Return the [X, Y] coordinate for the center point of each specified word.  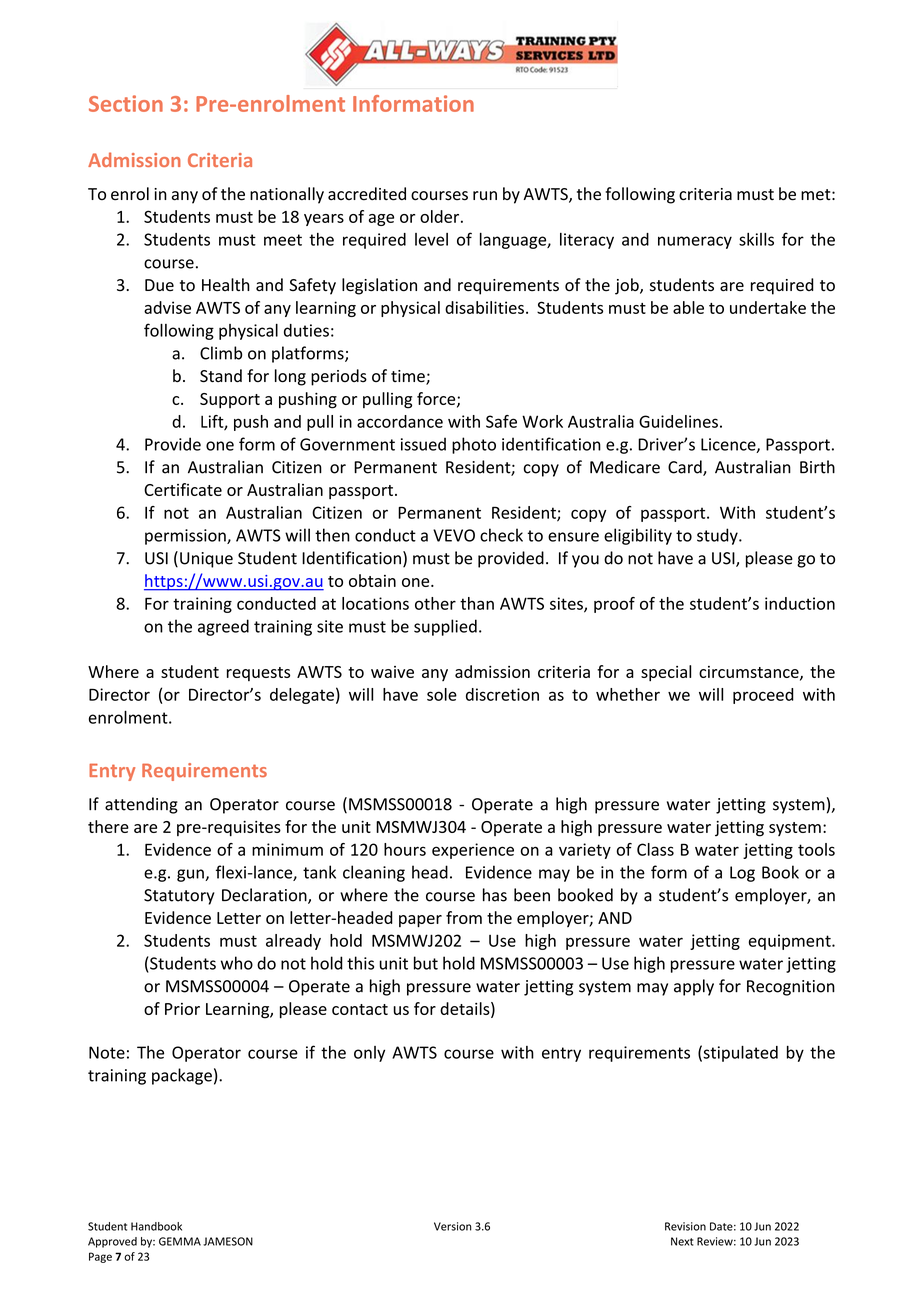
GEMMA [180, 1241]
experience [473, 851]
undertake [768, 307]
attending [141, 805]
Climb [221, 353]
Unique [206, 560]
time [409, 377]
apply [694, 987]
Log [742, 874]
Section [126, 103]
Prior [182, 1009]
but [426, 963]
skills [756, 239]
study [718, 536]
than [477, 603]
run [485, 195]
